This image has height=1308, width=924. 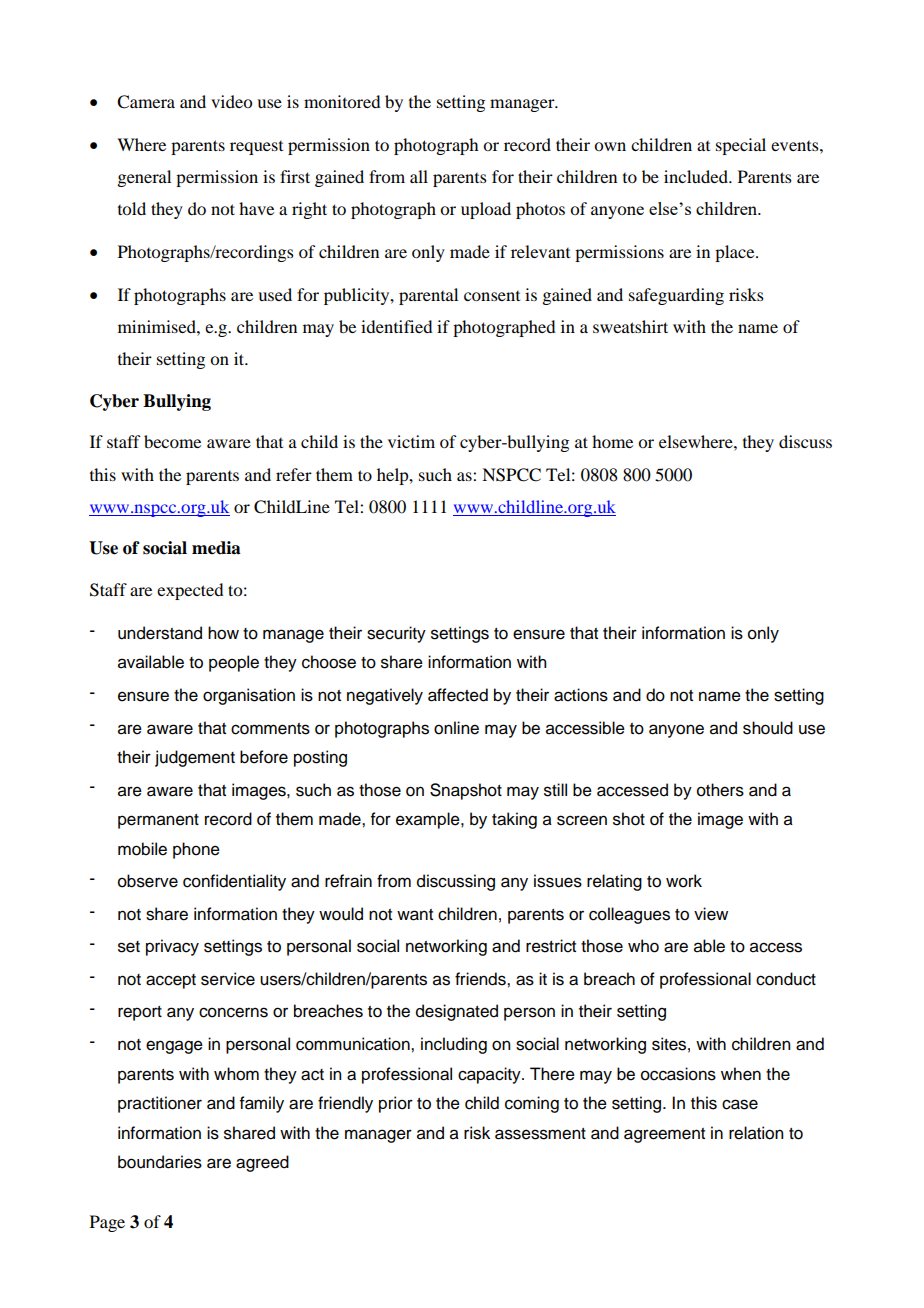 I want to click on agreement, so click(x=664, y=1135).
